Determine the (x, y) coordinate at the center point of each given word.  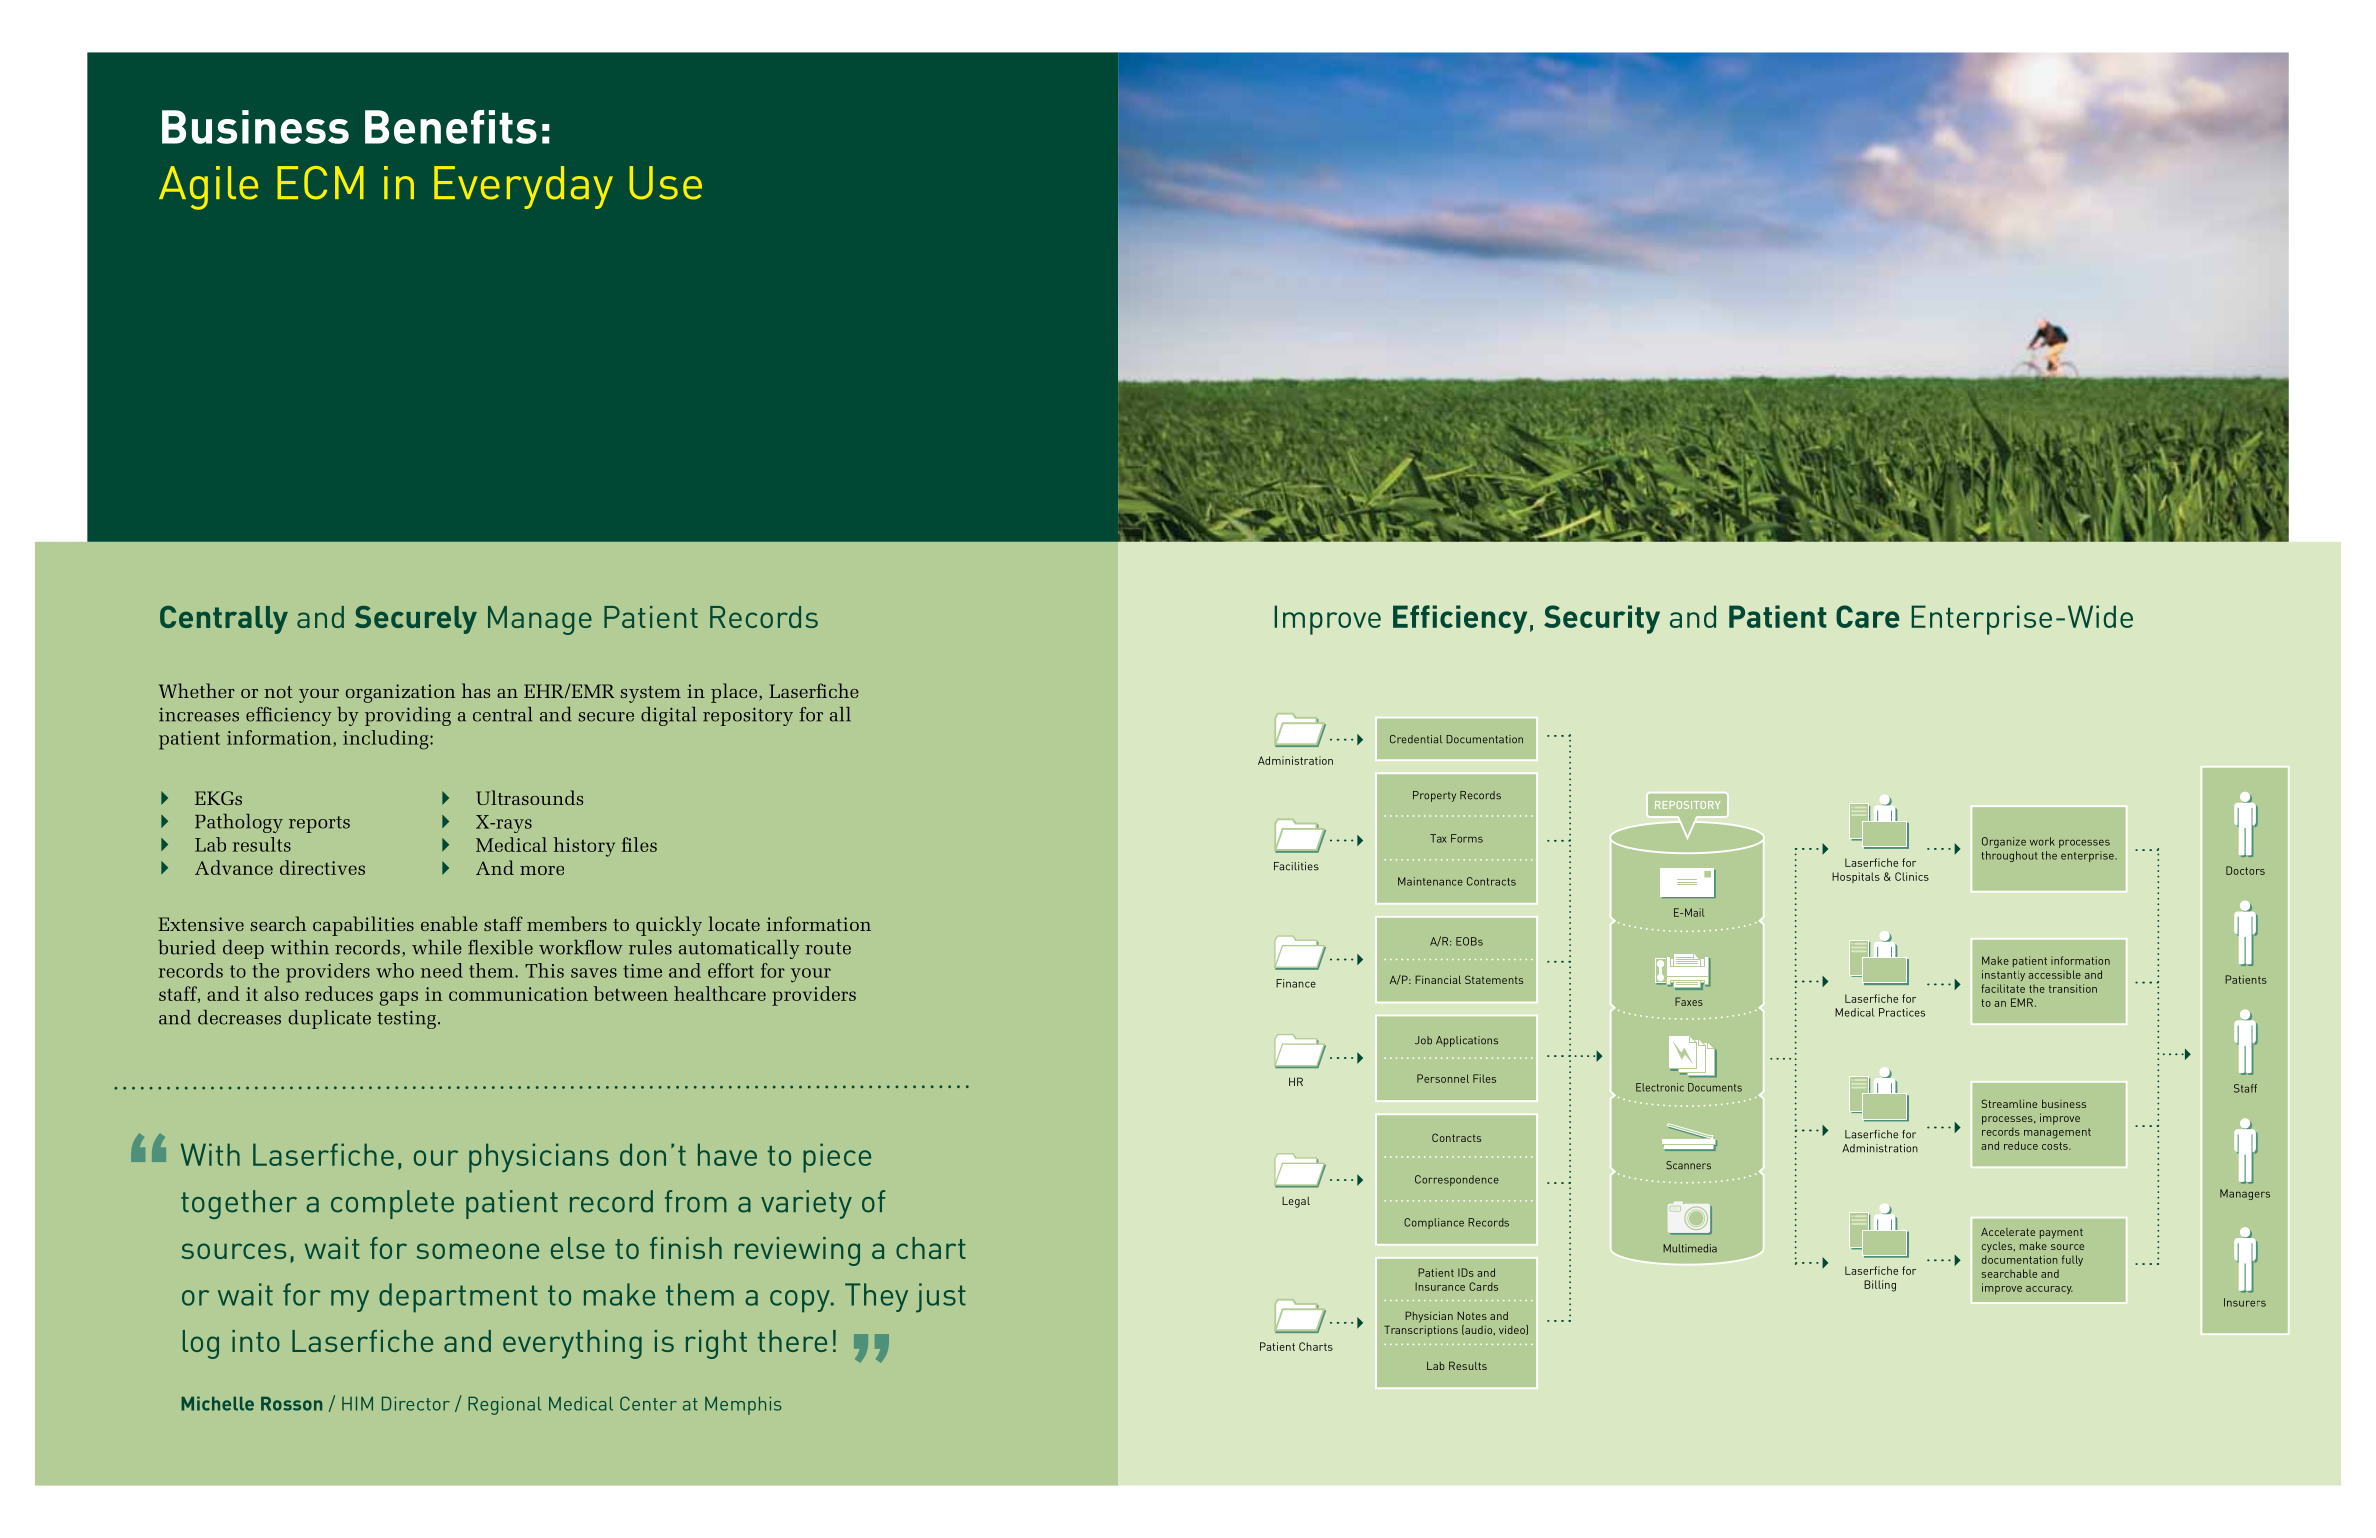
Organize (2004, 842)
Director (416, 1404)
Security (1602, 619)
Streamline (2009, 1103)
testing (406, 1019)
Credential (1416, 739)
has (476, 690)
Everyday (523, 187)
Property (1434, 796)
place (735, 693)
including (387, 740)
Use (665, 183)
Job (1423, 1040)
